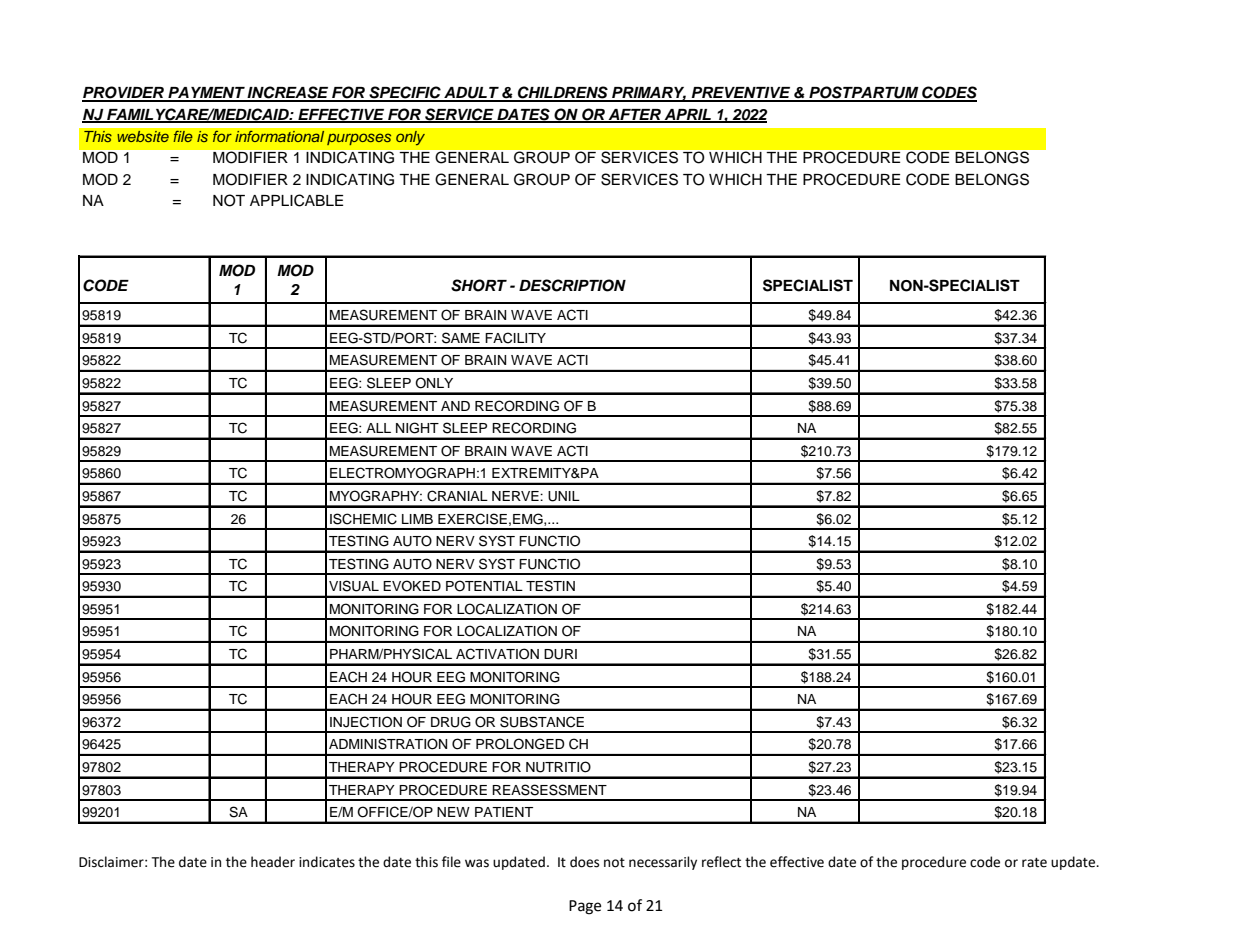 Image resolution: width=1233 pixels, height=952 pixels. Describe the element at coordinates (634, 115) in the screenshot. I see `AFTER` at that location.
